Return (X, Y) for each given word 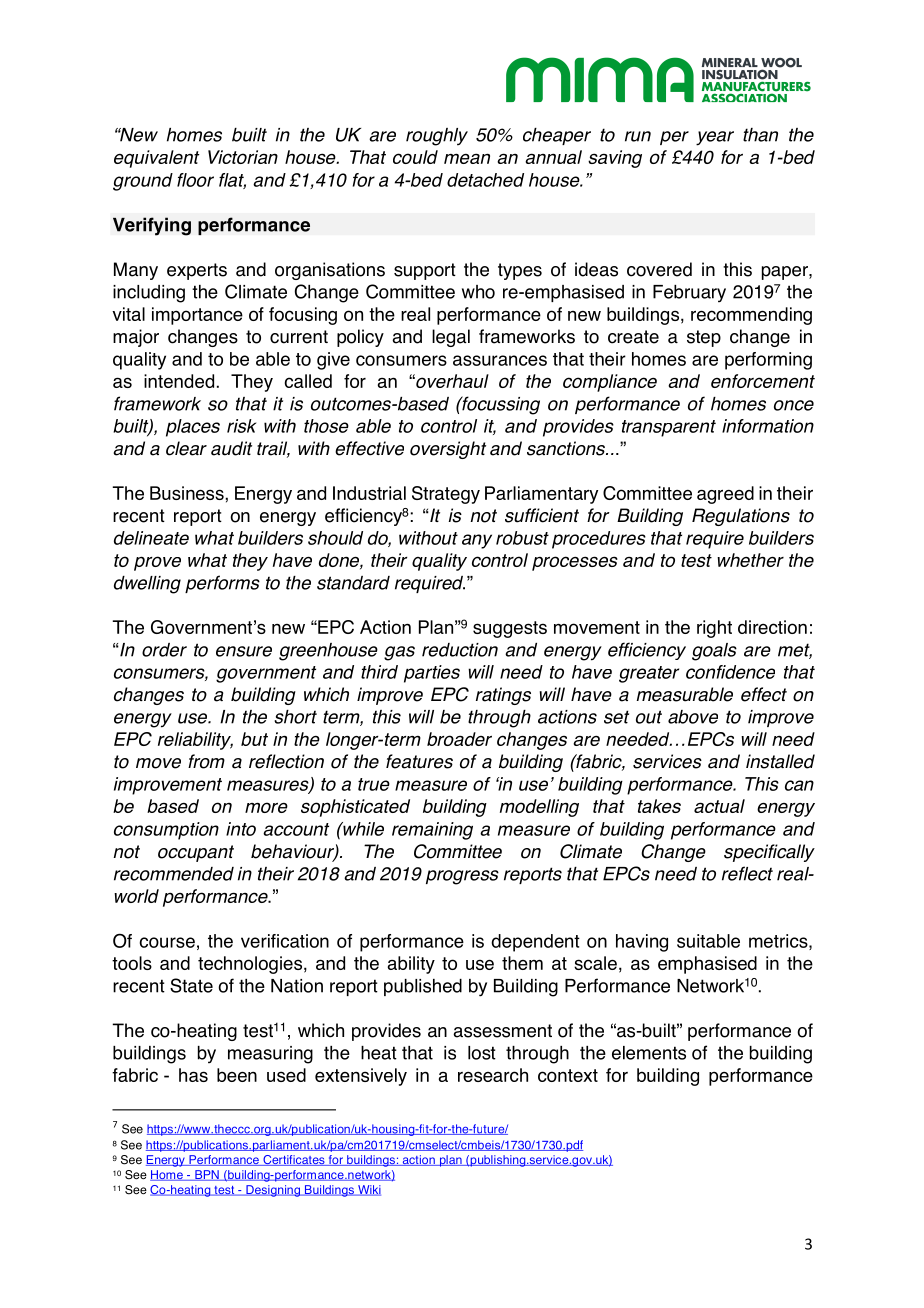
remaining (432, 831)
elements (649, 1053)
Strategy (446, 495)
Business (188, 493)
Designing (273, 1191)
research (493, 1075)
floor (195, 180)
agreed (725, 495)
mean (467, 158)
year (715, 138)
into (241, 829)
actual (719, 806)
